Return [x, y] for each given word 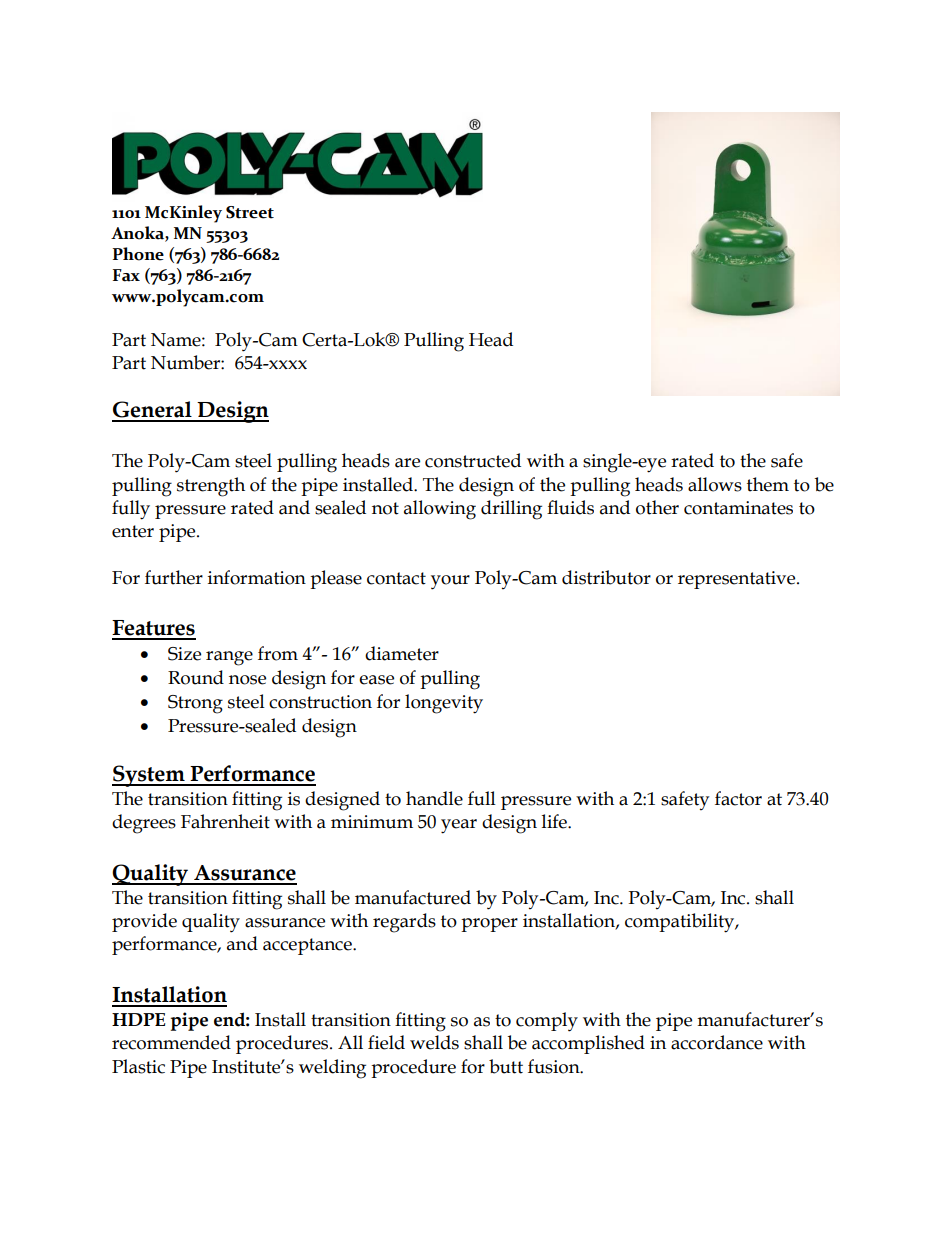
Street [250, 212]
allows [715, 484]
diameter [402, 653]
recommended [171, 1042]
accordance [717, 1042]
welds [434, 1042]
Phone [138, 254]
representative [738, 580]
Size [184, 654]
